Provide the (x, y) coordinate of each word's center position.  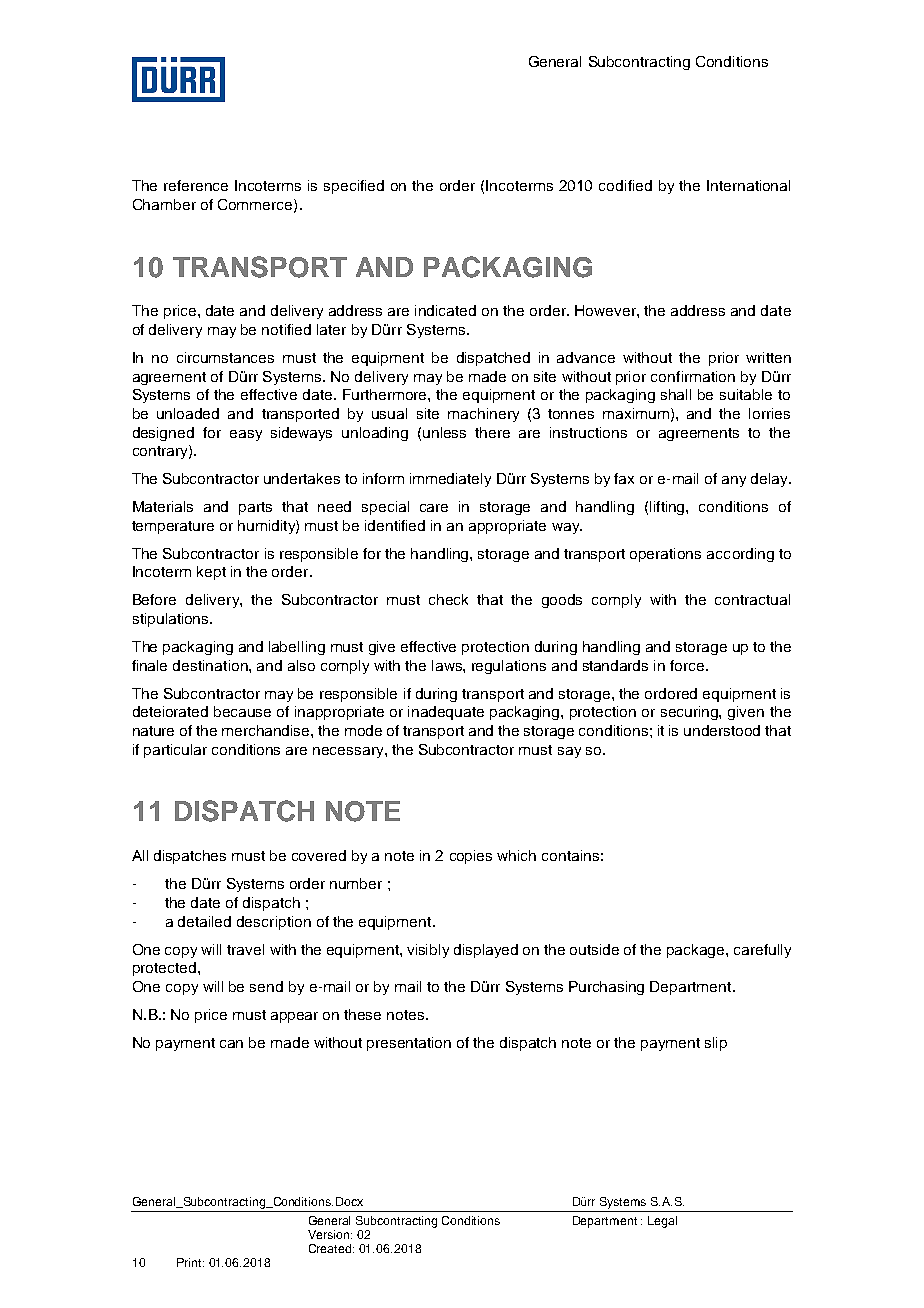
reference (196, 185)
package (697, 951)
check (448, 599)
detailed (204, 921)
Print (190, 1262)
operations (665, 555)
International (748, 185)
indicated (445, 310)
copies (471, 857)
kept (211, 573)
